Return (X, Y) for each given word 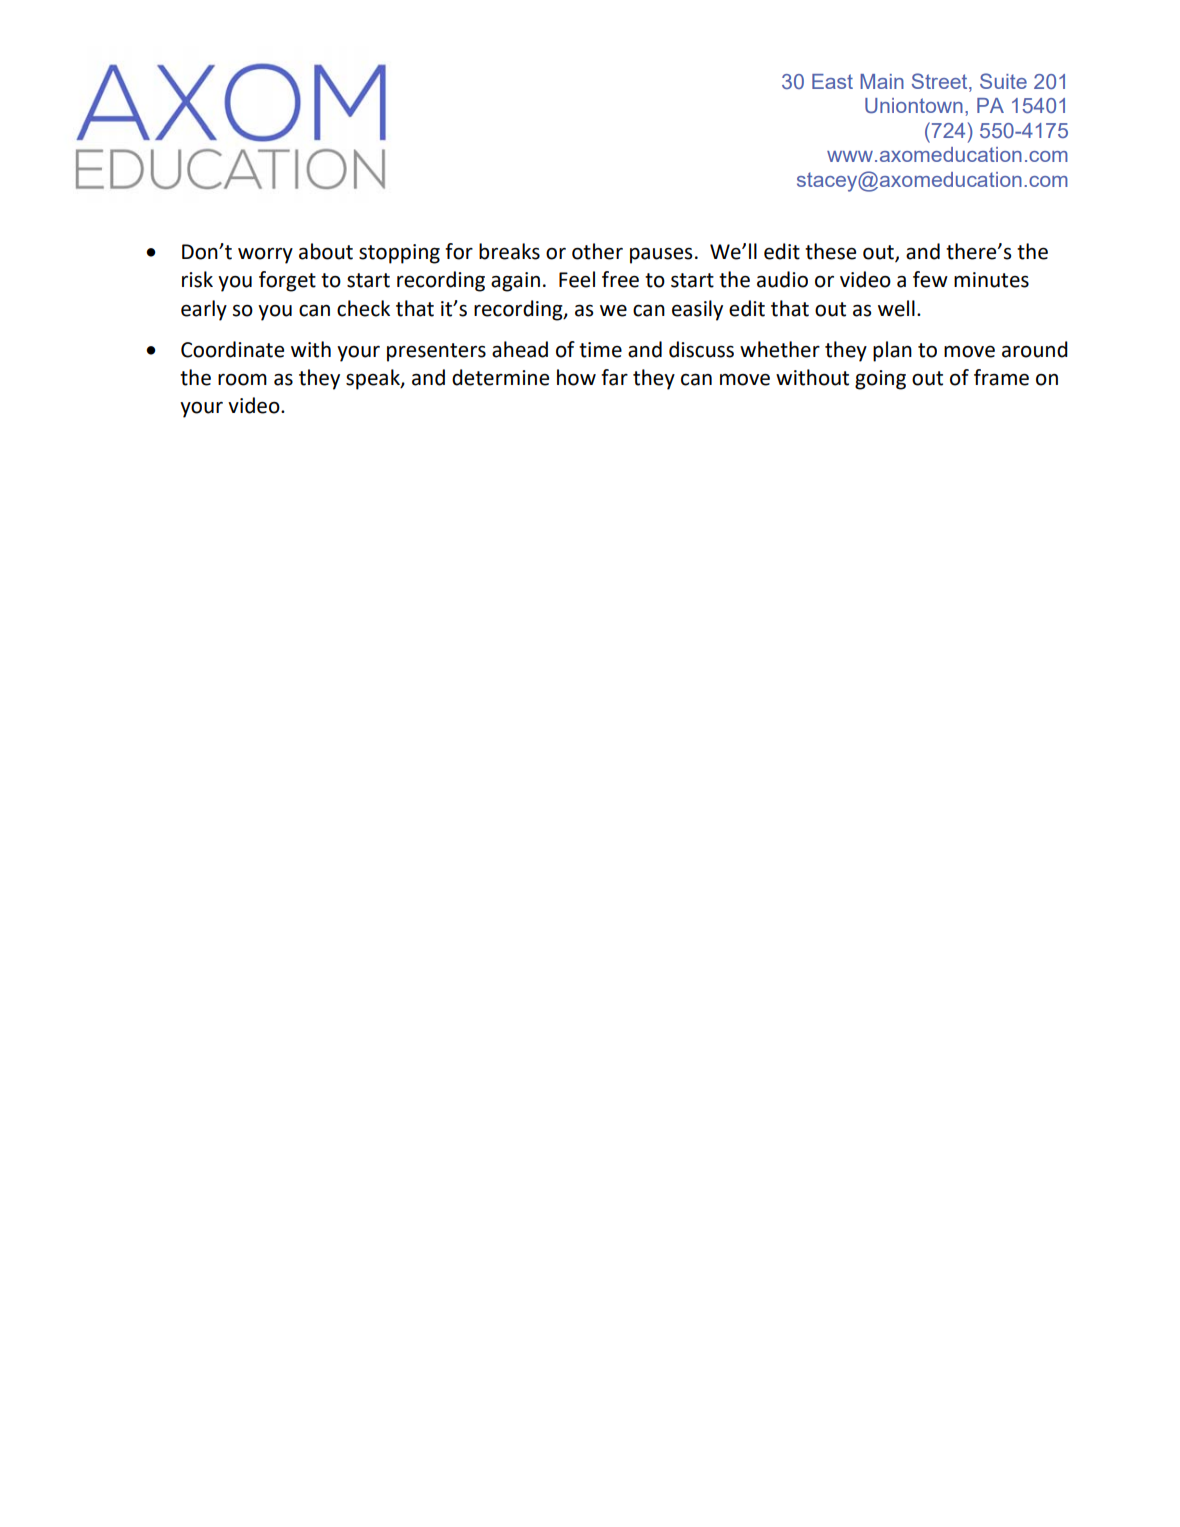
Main (882, 81)
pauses (661, 255)
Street (941, 82)
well (896, 308)
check (363, 308)
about (326, 251)
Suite (1003, 81)
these (830, 251)
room (242, 379)
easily (697, 310)
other (597, 251)
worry (265, 255)
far (614, 377)
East (832, 81)
